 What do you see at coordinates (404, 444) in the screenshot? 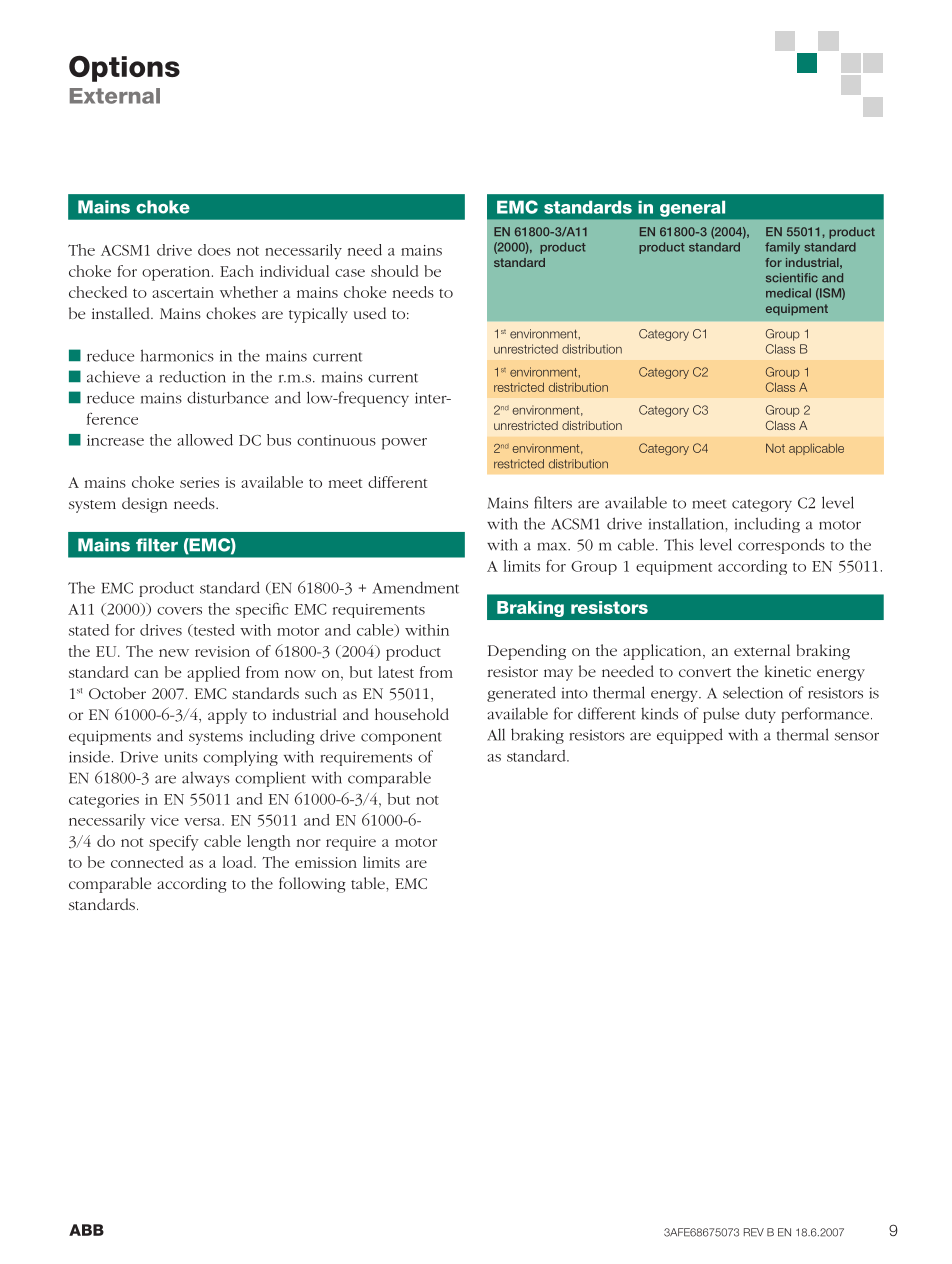
I see `power` at bounding box center [404, 444].
